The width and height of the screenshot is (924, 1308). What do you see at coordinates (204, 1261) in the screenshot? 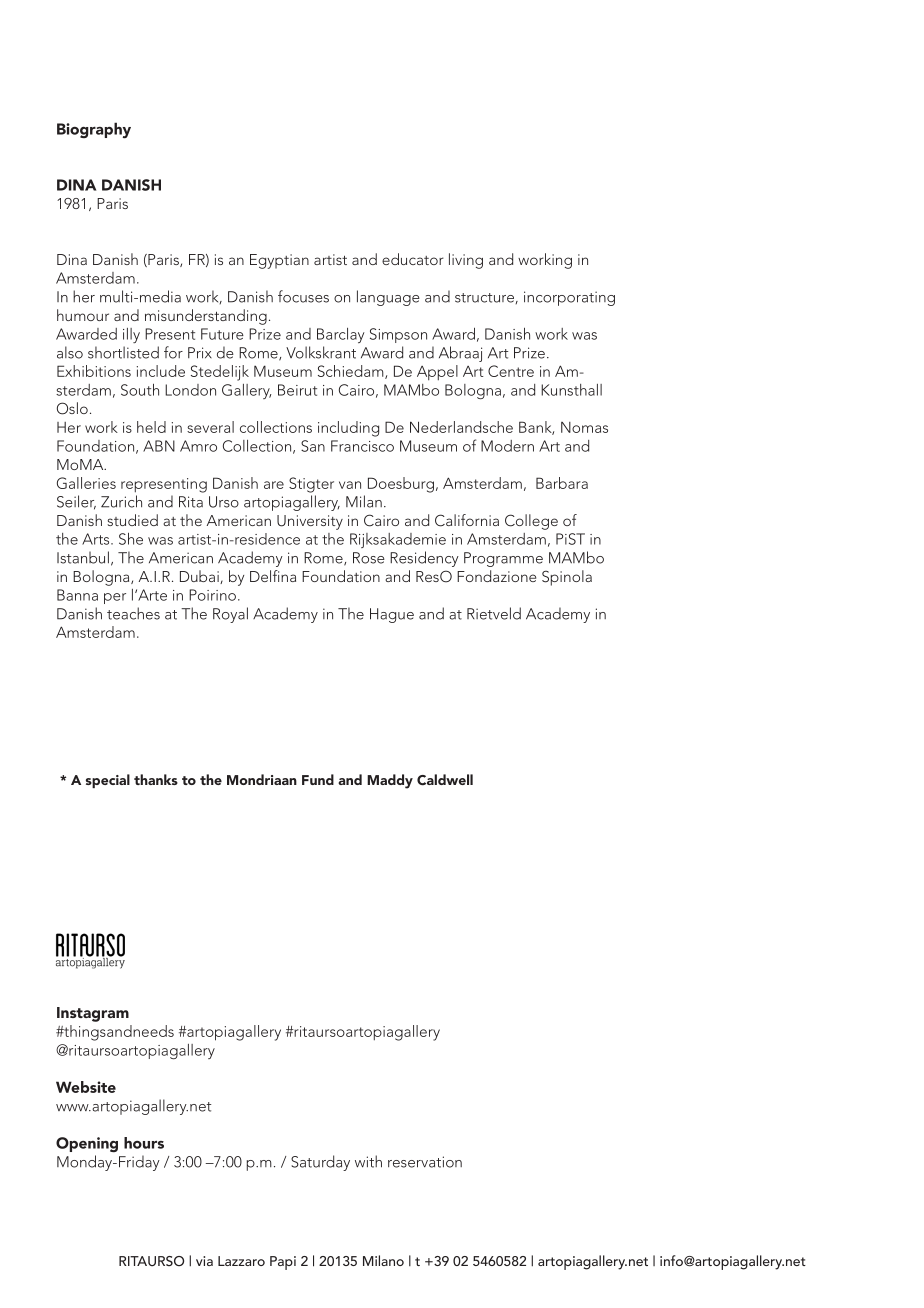
I see `via` at bounding box center [204, 1261].
